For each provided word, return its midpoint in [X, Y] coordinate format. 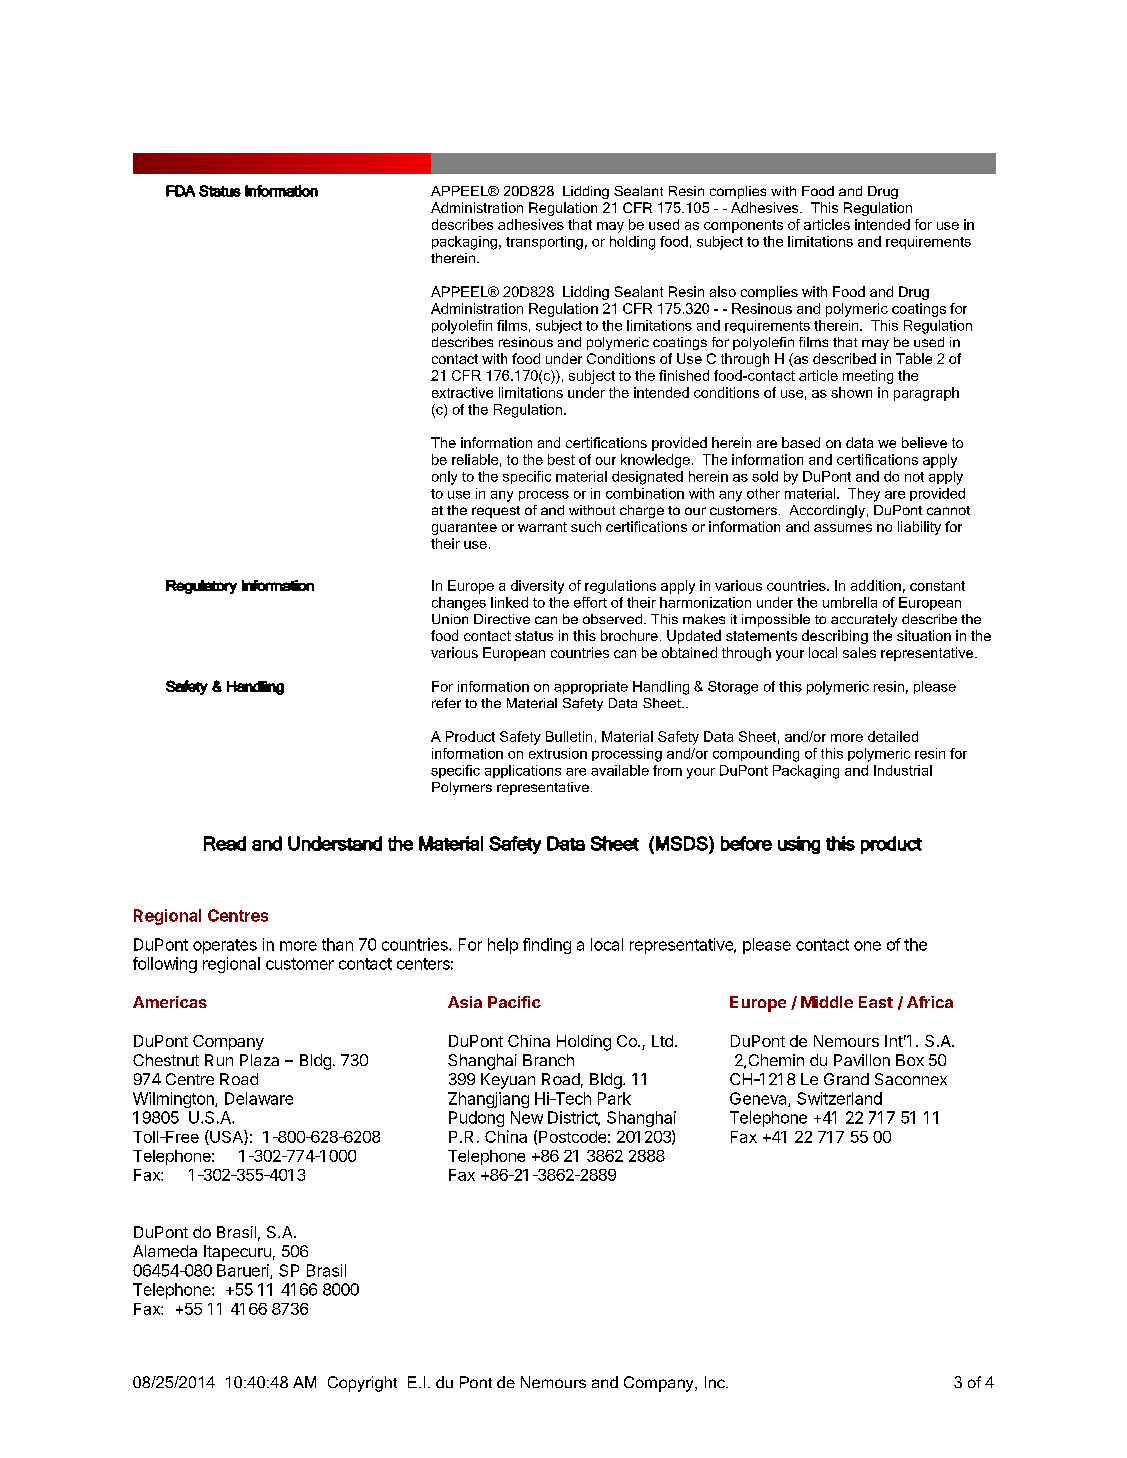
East [876, 1002]
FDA [180, 191]
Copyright [362, 1384]
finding [547, 946]
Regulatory [201, 587]
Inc [716, 1382]
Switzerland [839, 1098]
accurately [864, 620]
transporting [544, 243]
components [743, 226]
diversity [537, 587]
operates [225, 946]
